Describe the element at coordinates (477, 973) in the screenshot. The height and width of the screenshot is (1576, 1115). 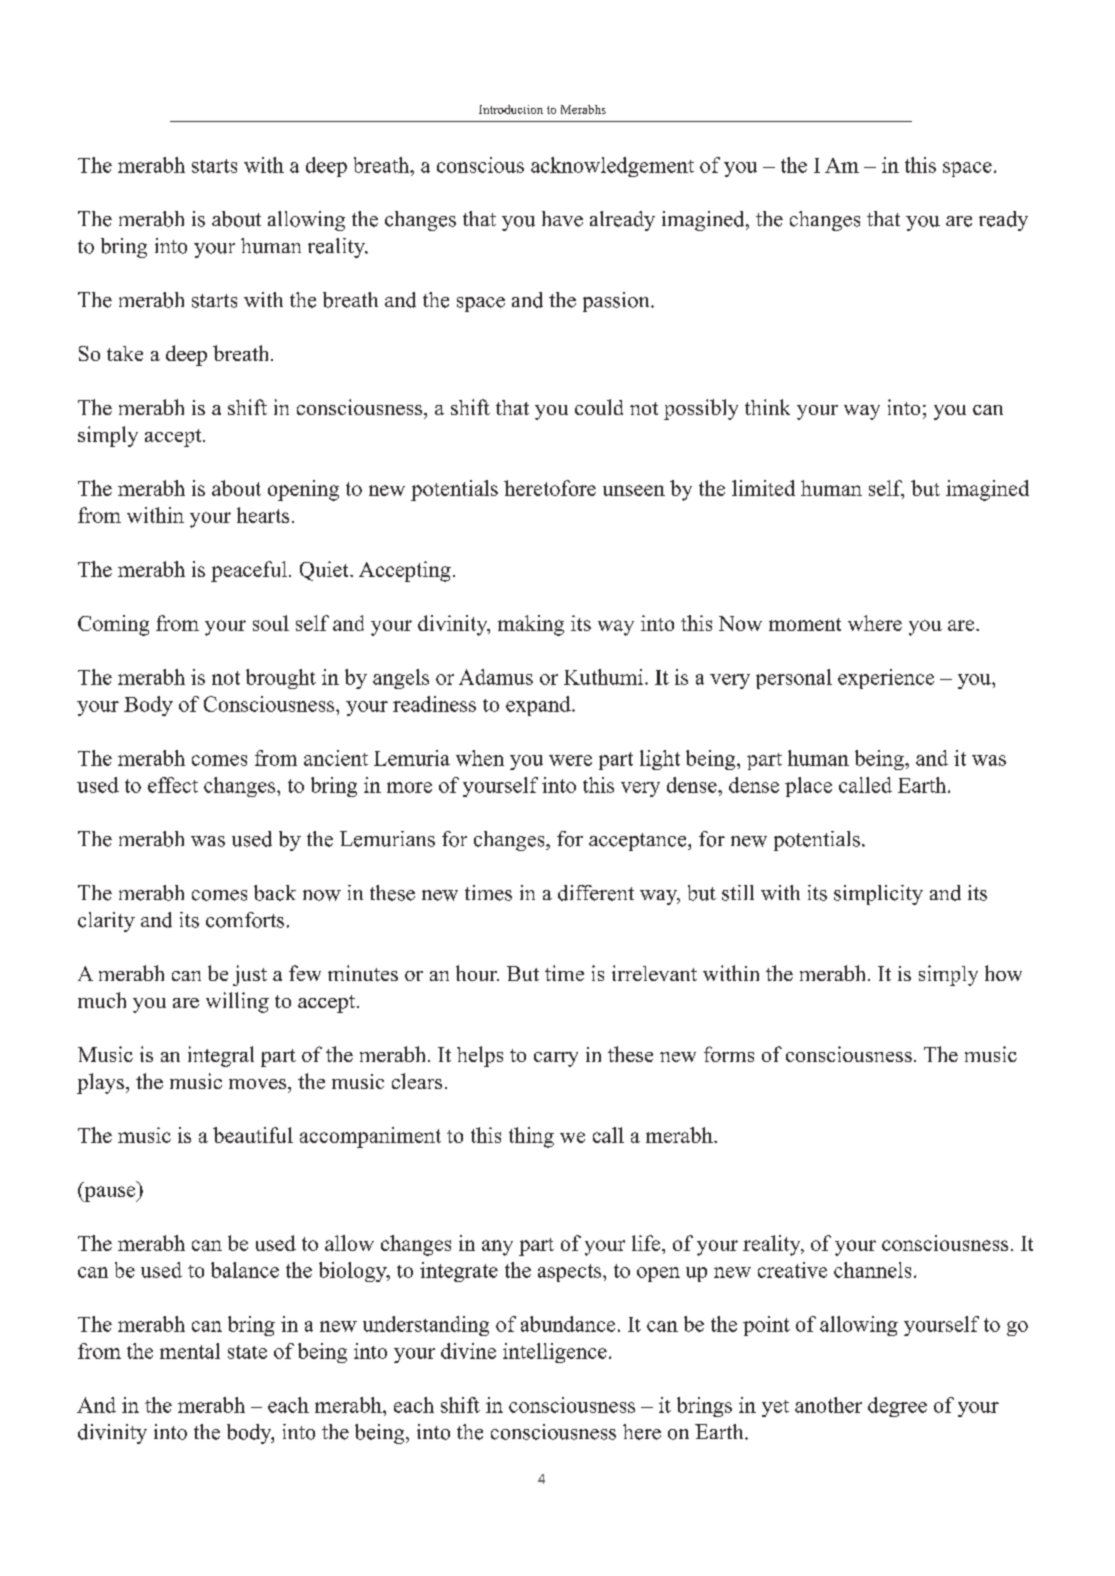
I see `hour` at that location.
